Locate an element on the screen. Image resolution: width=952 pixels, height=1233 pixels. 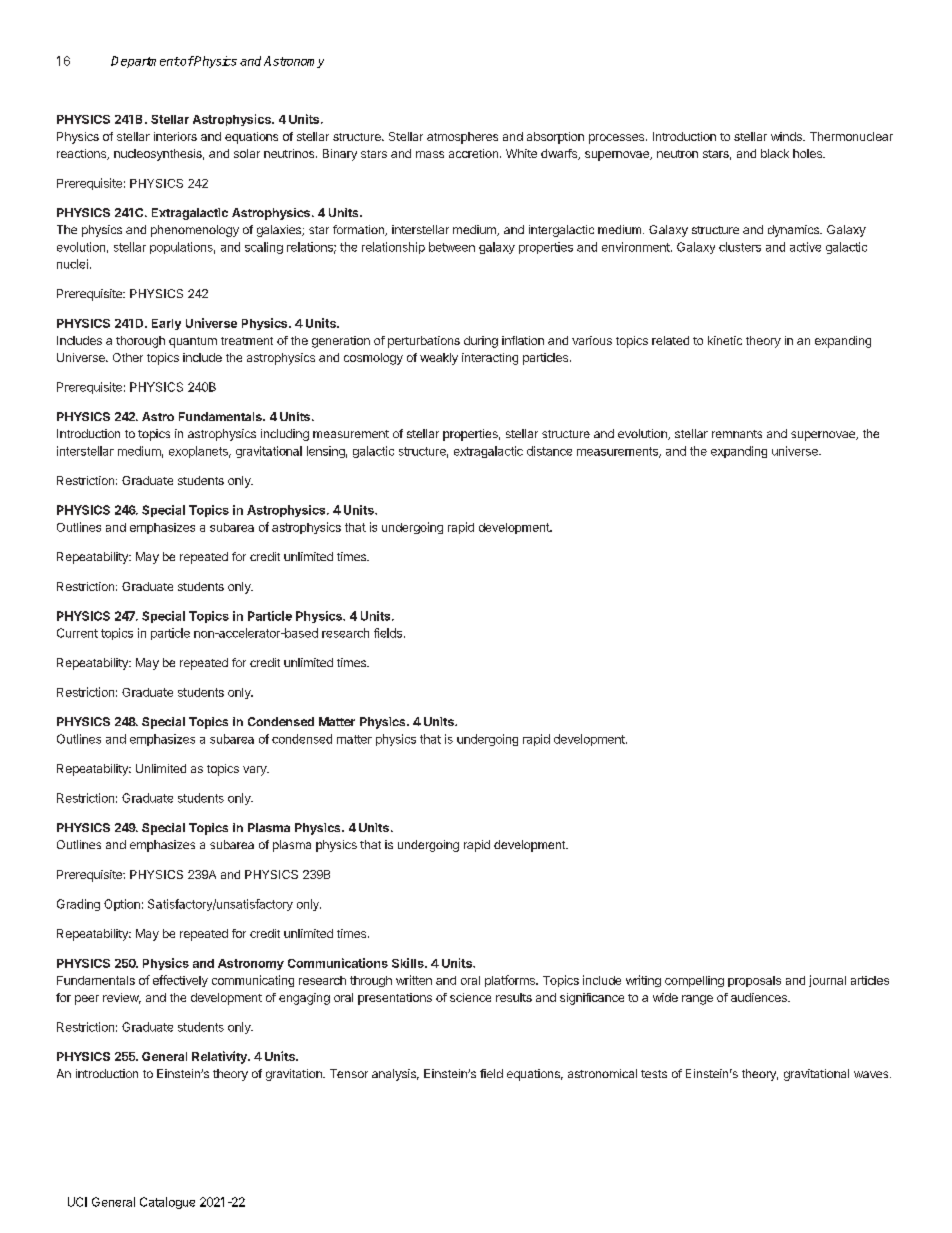
remnants is located at coordinates (737, 434).
